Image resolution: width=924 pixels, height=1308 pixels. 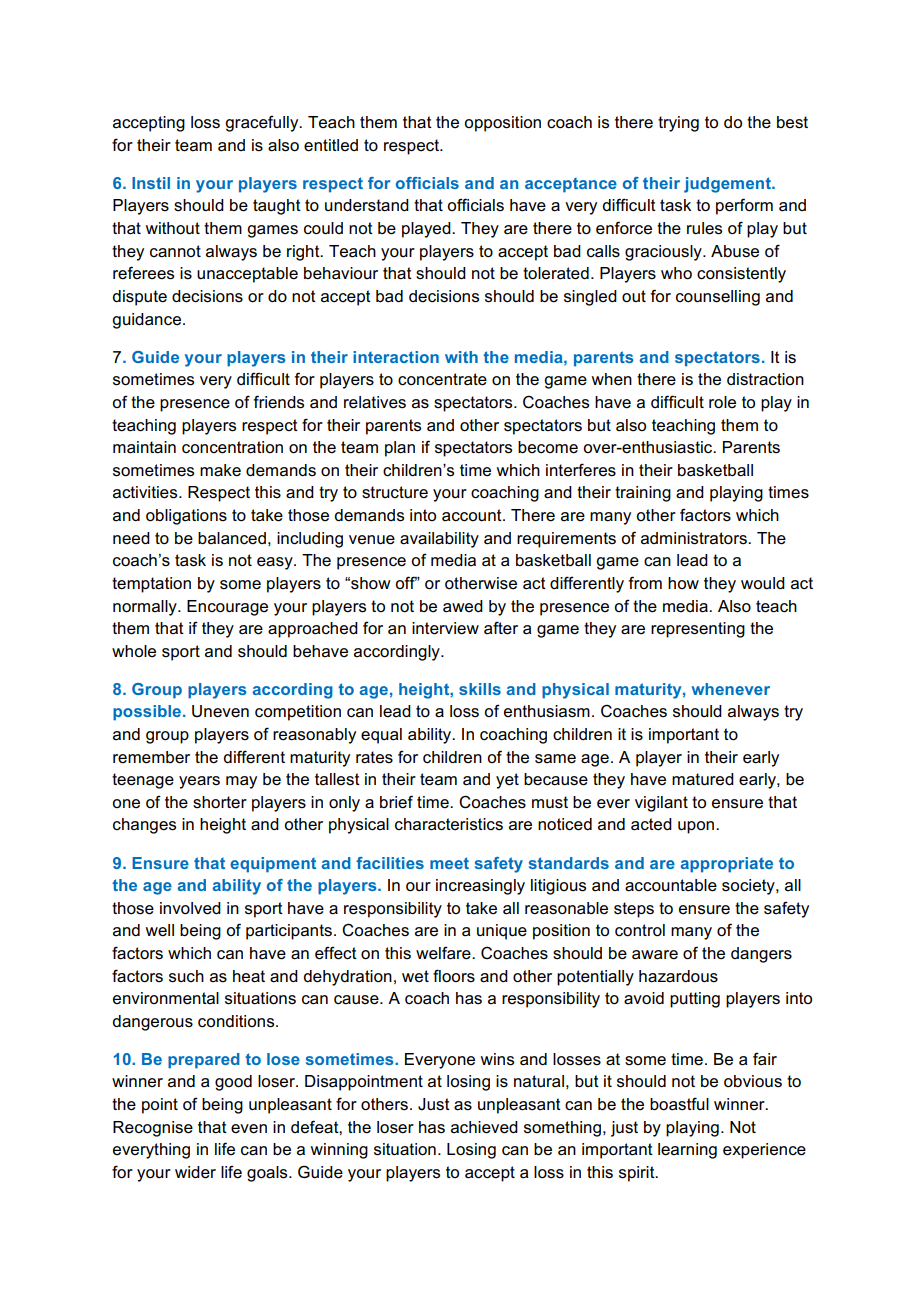 I want to click on judgement, so click(x=728, y=185).
